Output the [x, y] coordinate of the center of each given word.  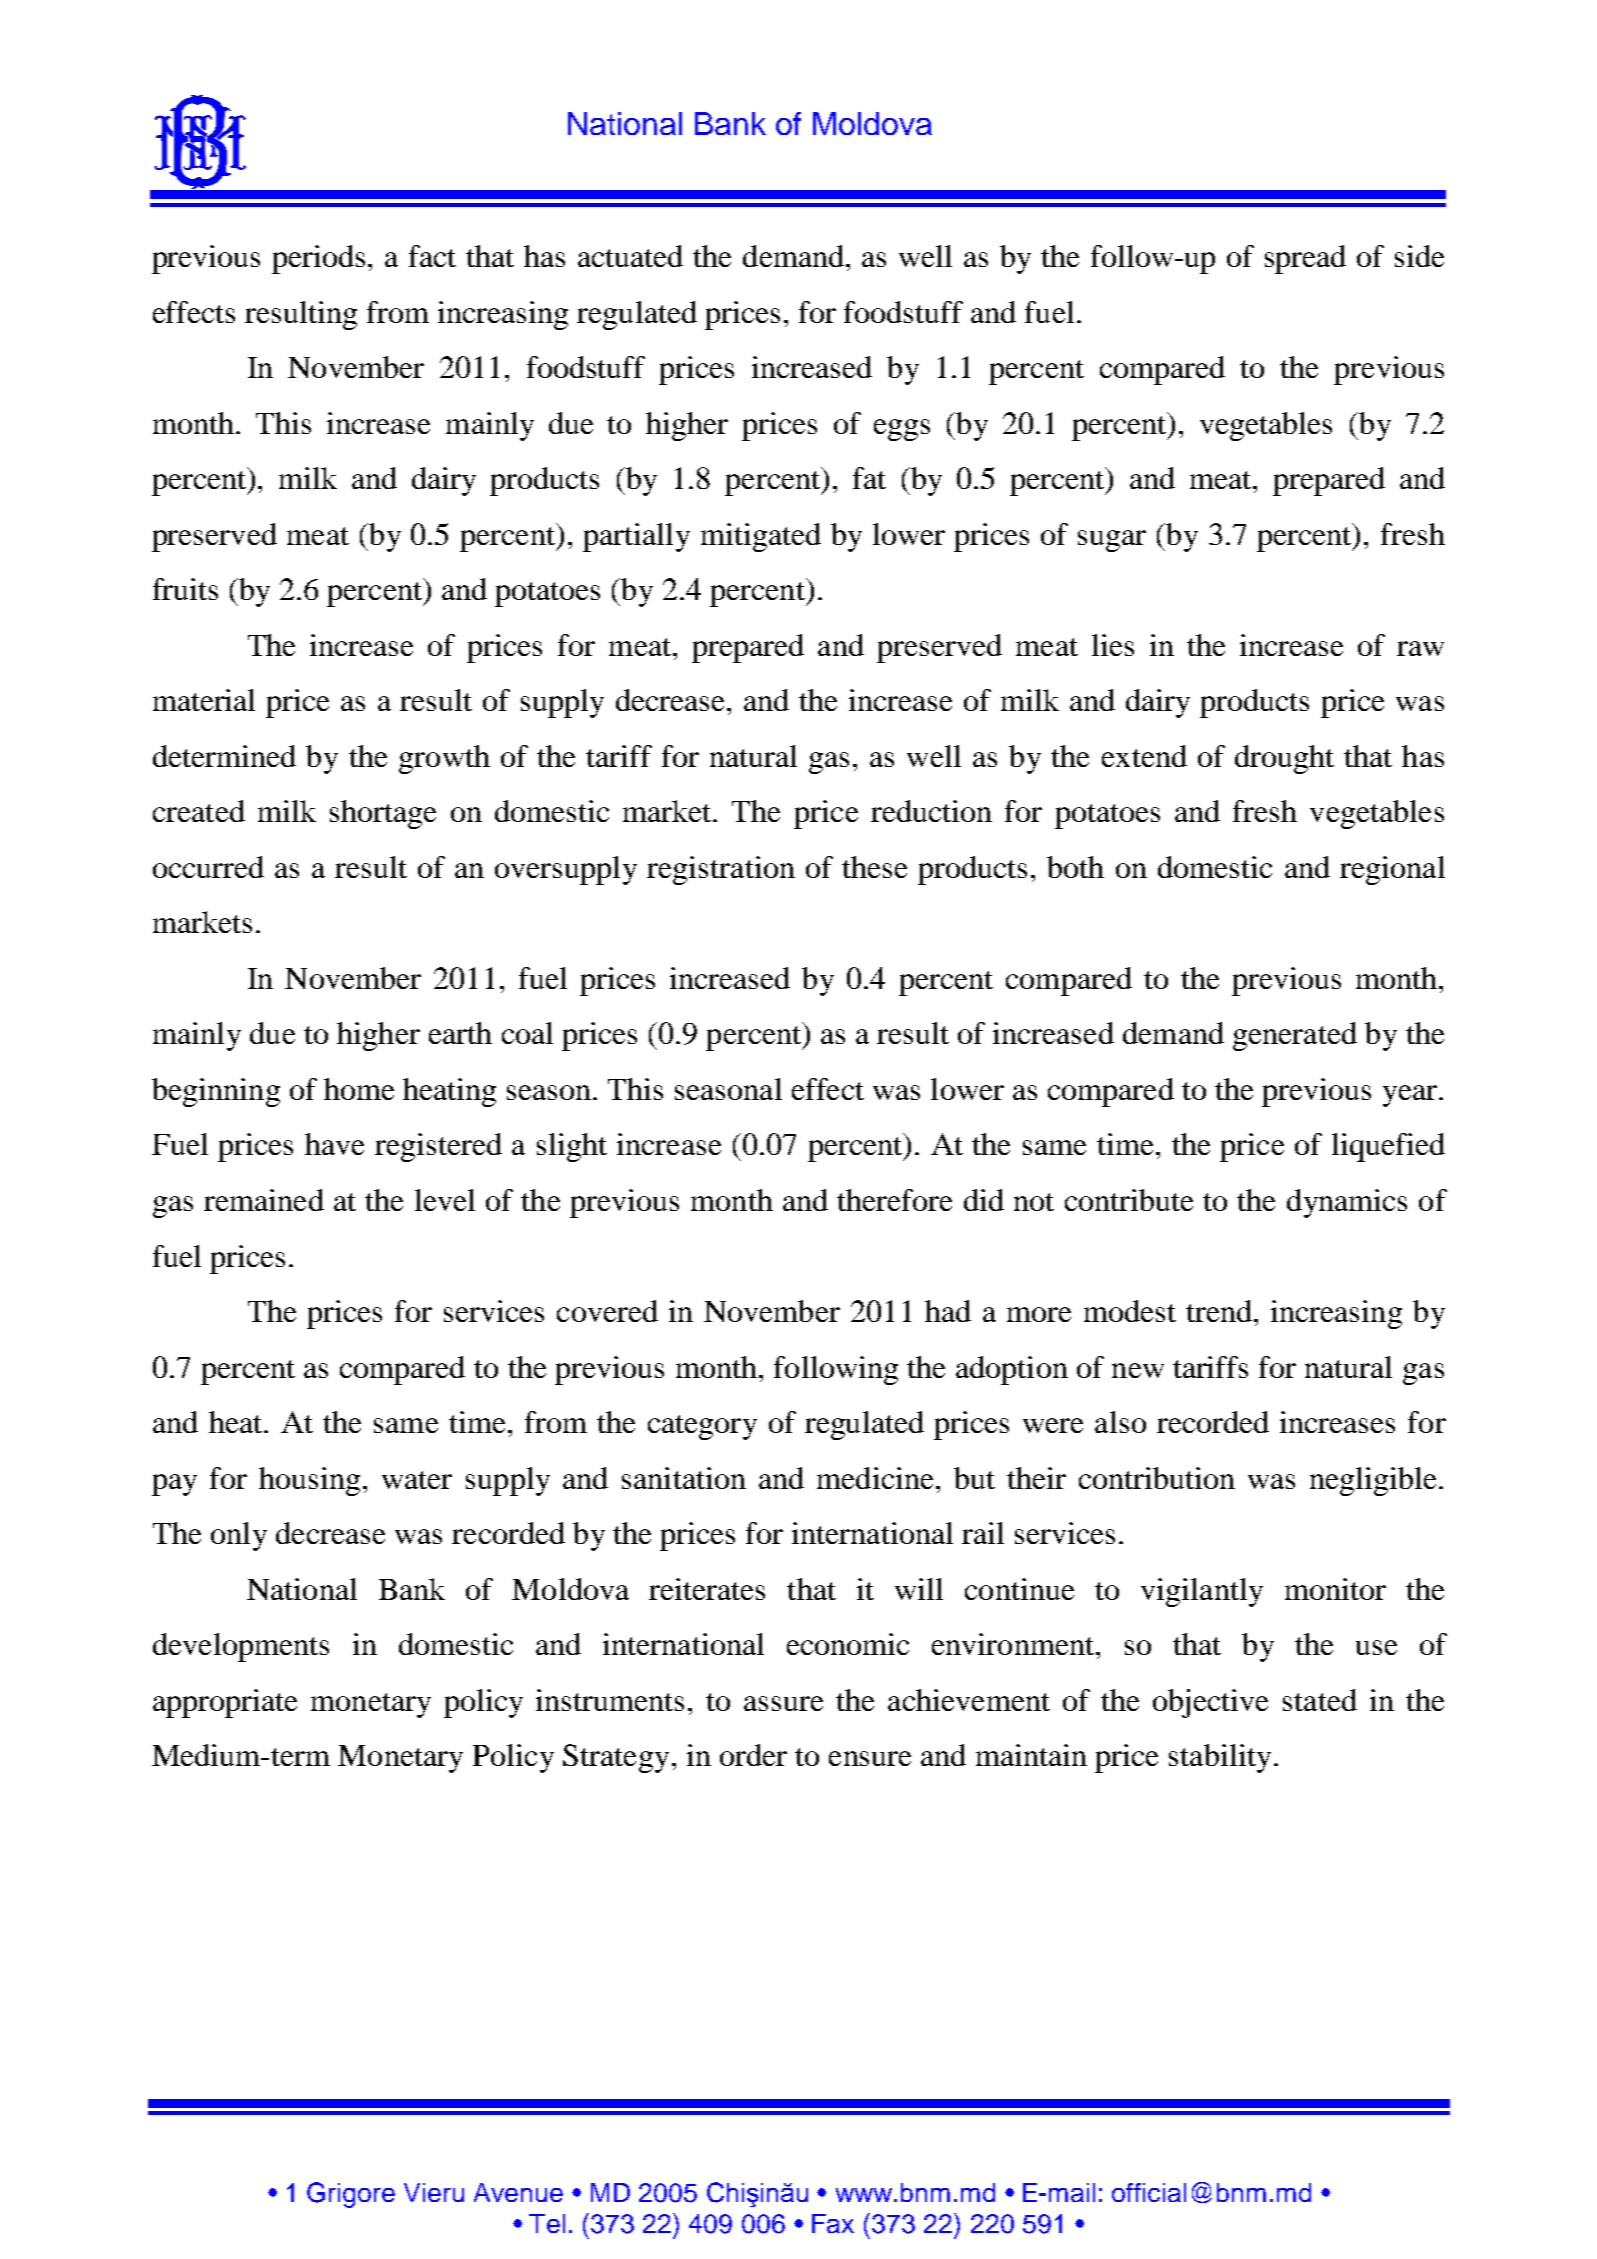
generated [1295, 1036]
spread [1305, 259]
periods [318, 259]
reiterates [707, 1589]
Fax [833, 2223]
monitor [1335, 1589]
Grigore [351, 2195]
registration [721, 870]
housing [309, 1481]
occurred [208, 867]
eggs [902, 430]
